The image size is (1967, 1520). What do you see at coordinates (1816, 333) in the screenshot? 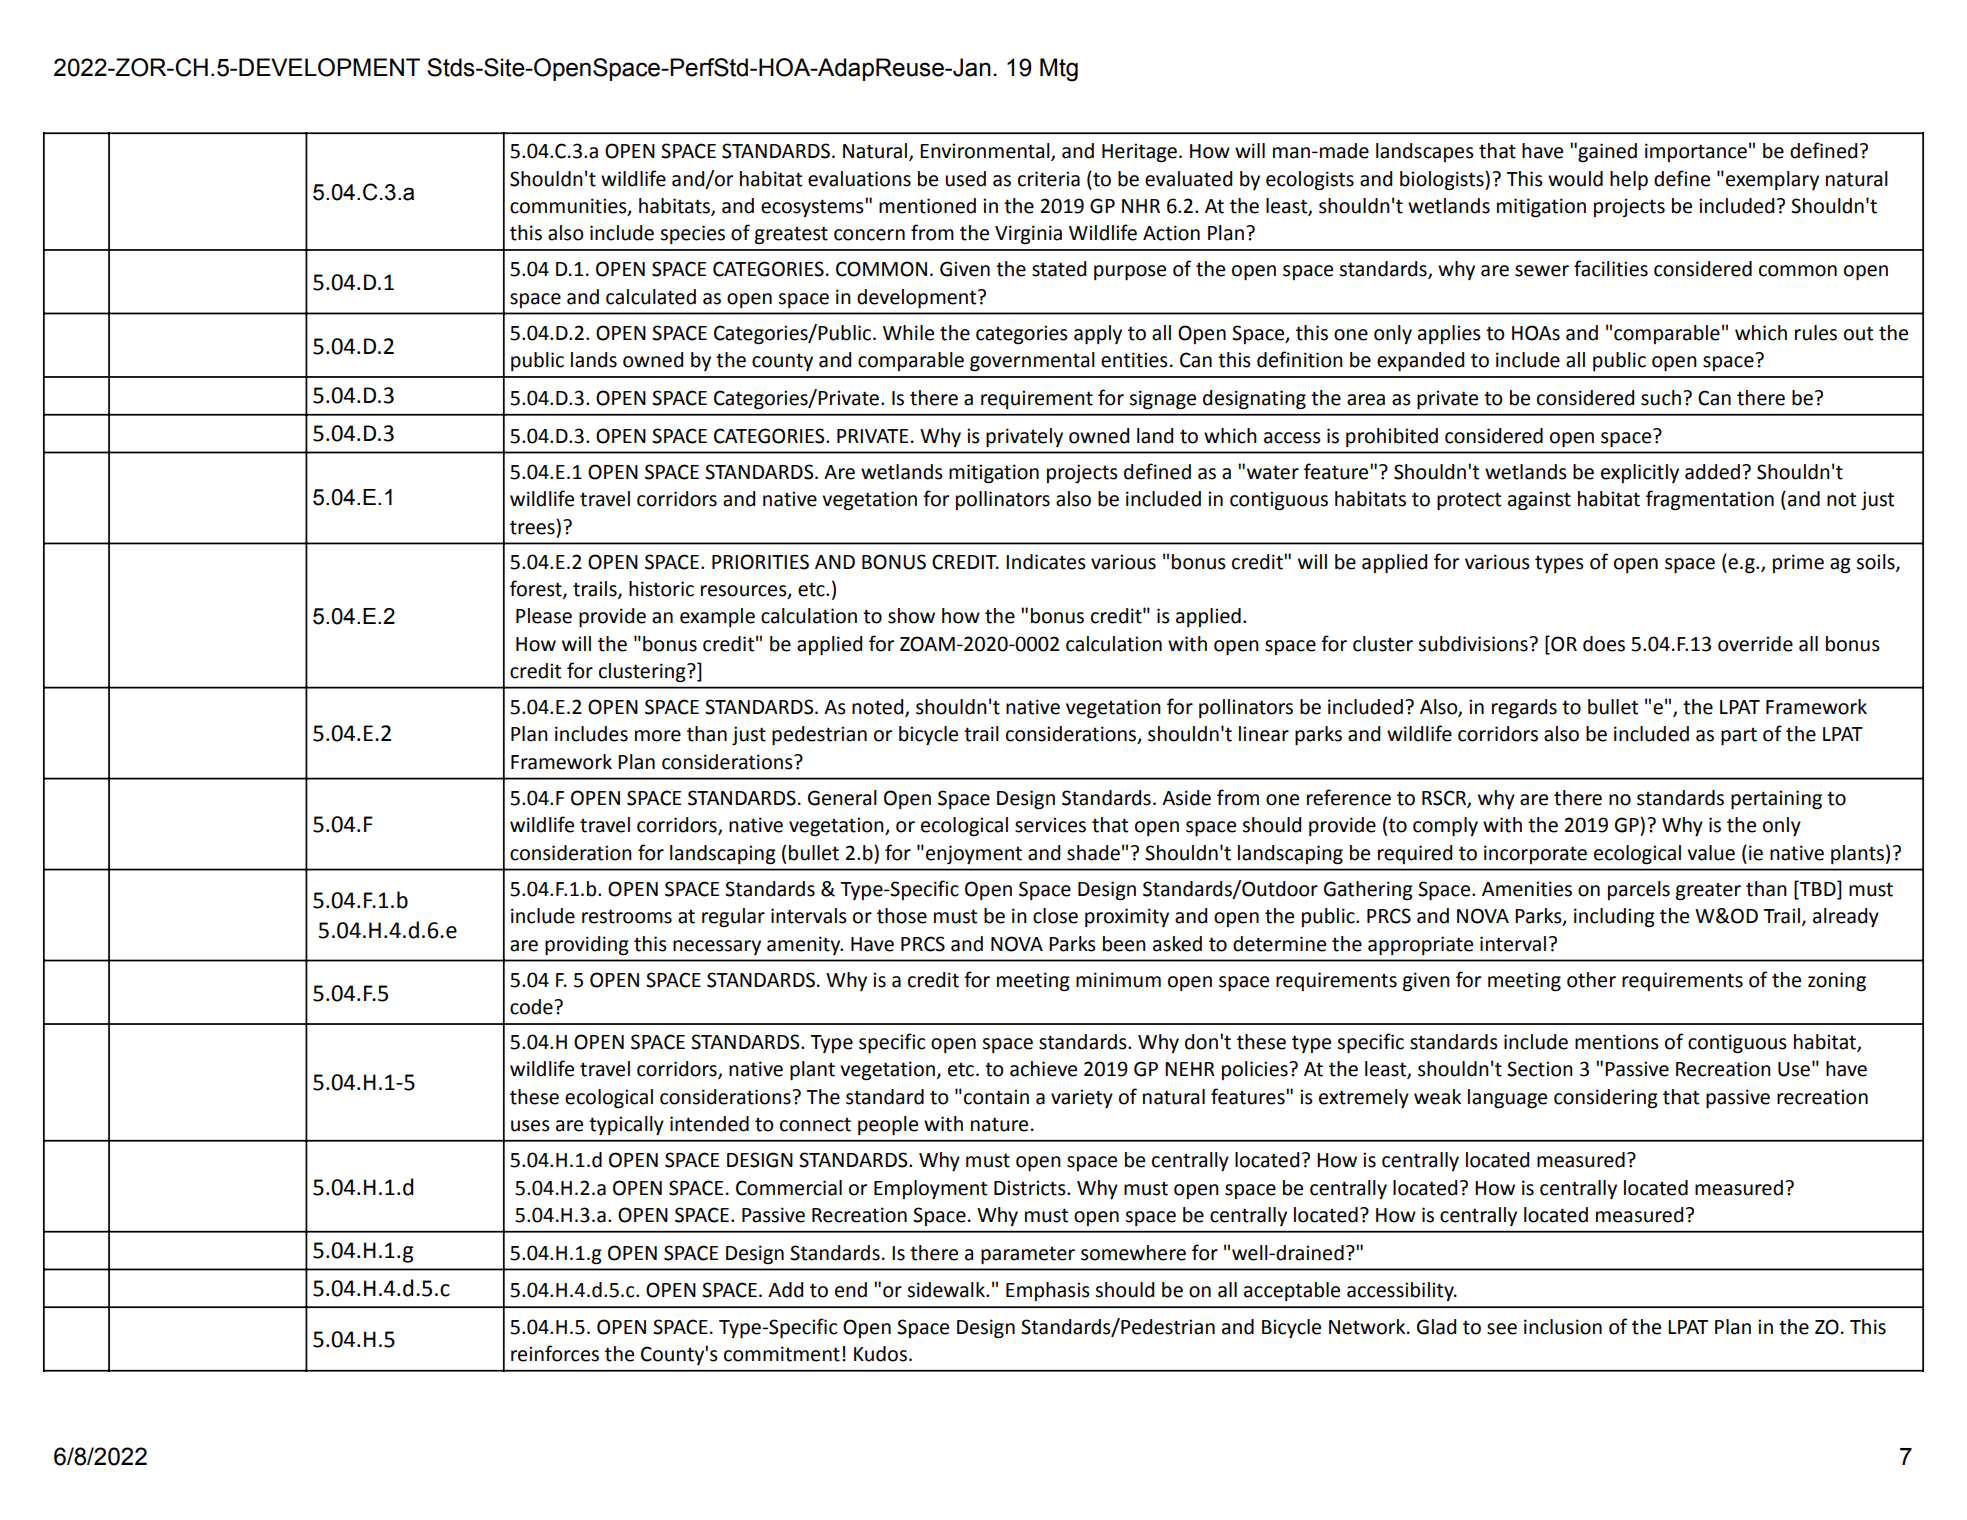
I see `rules` at bounding box center [1816, 333].
